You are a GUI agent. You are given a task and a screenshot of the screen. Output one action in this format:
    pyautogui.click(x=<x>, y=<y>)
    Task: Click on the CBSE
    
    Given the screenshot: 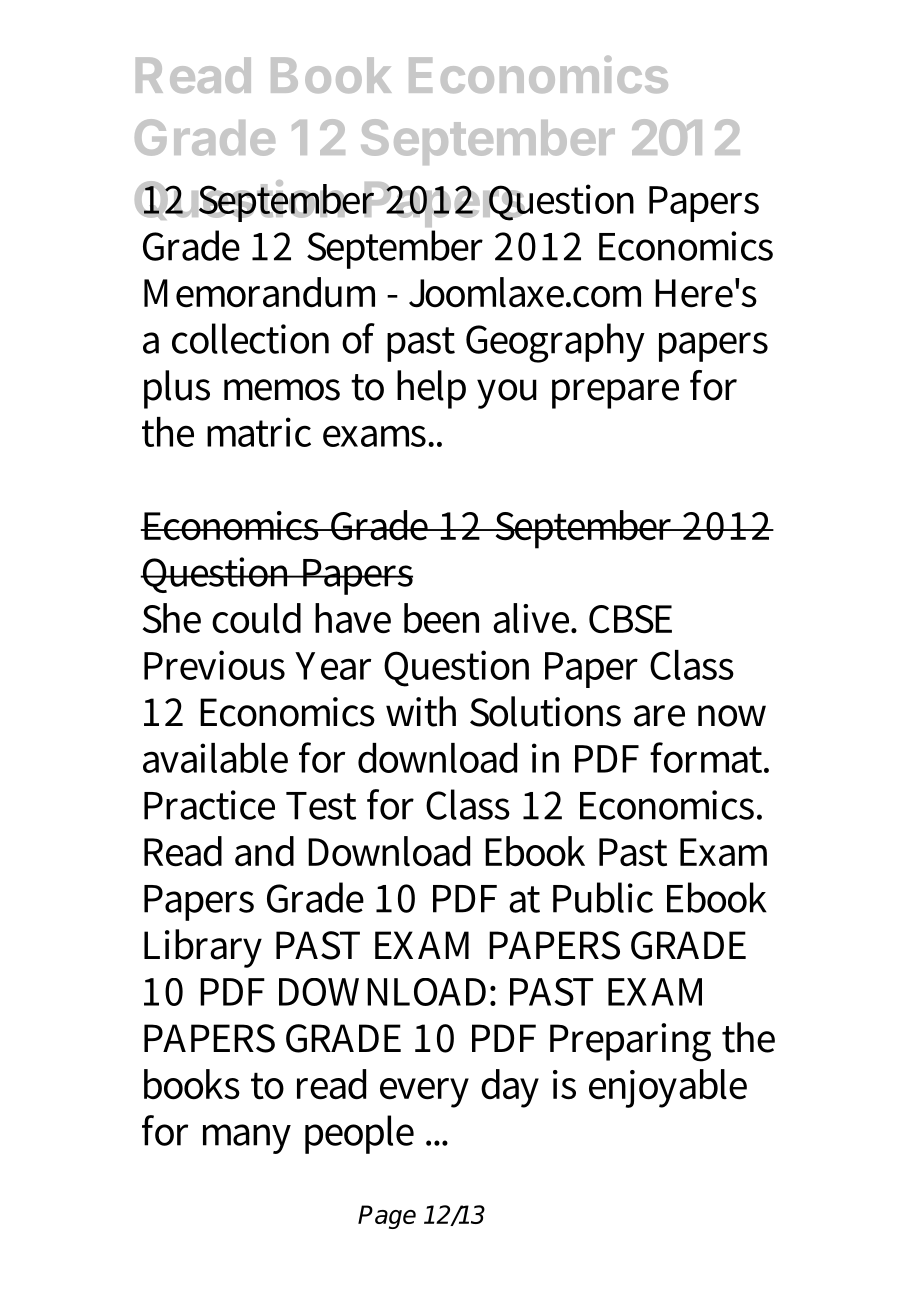 What is the action you would take?
    pyautogui.click(x=630, y=619)
